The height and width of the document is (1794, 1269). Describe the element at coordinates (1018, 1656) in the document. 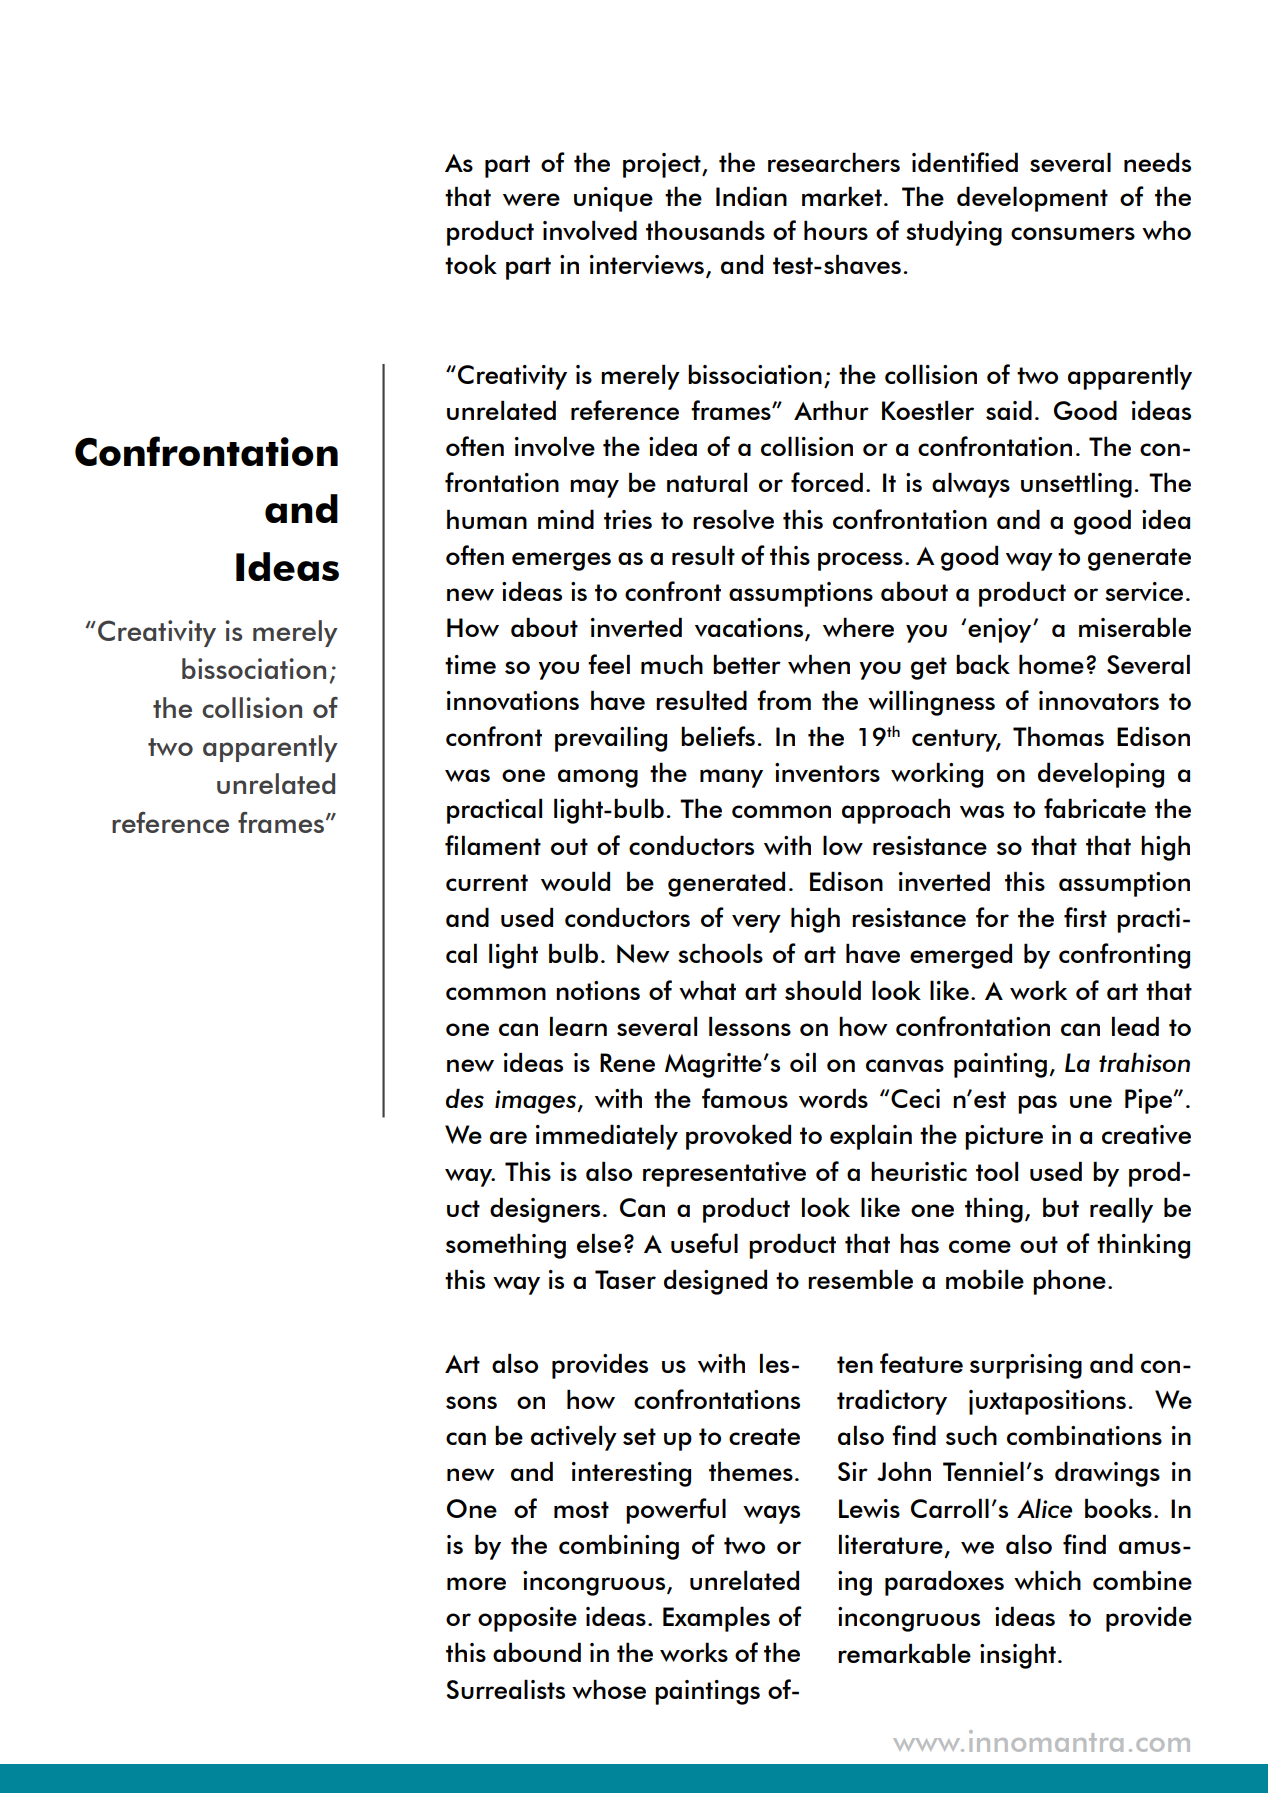

I see `insight` at that location.
